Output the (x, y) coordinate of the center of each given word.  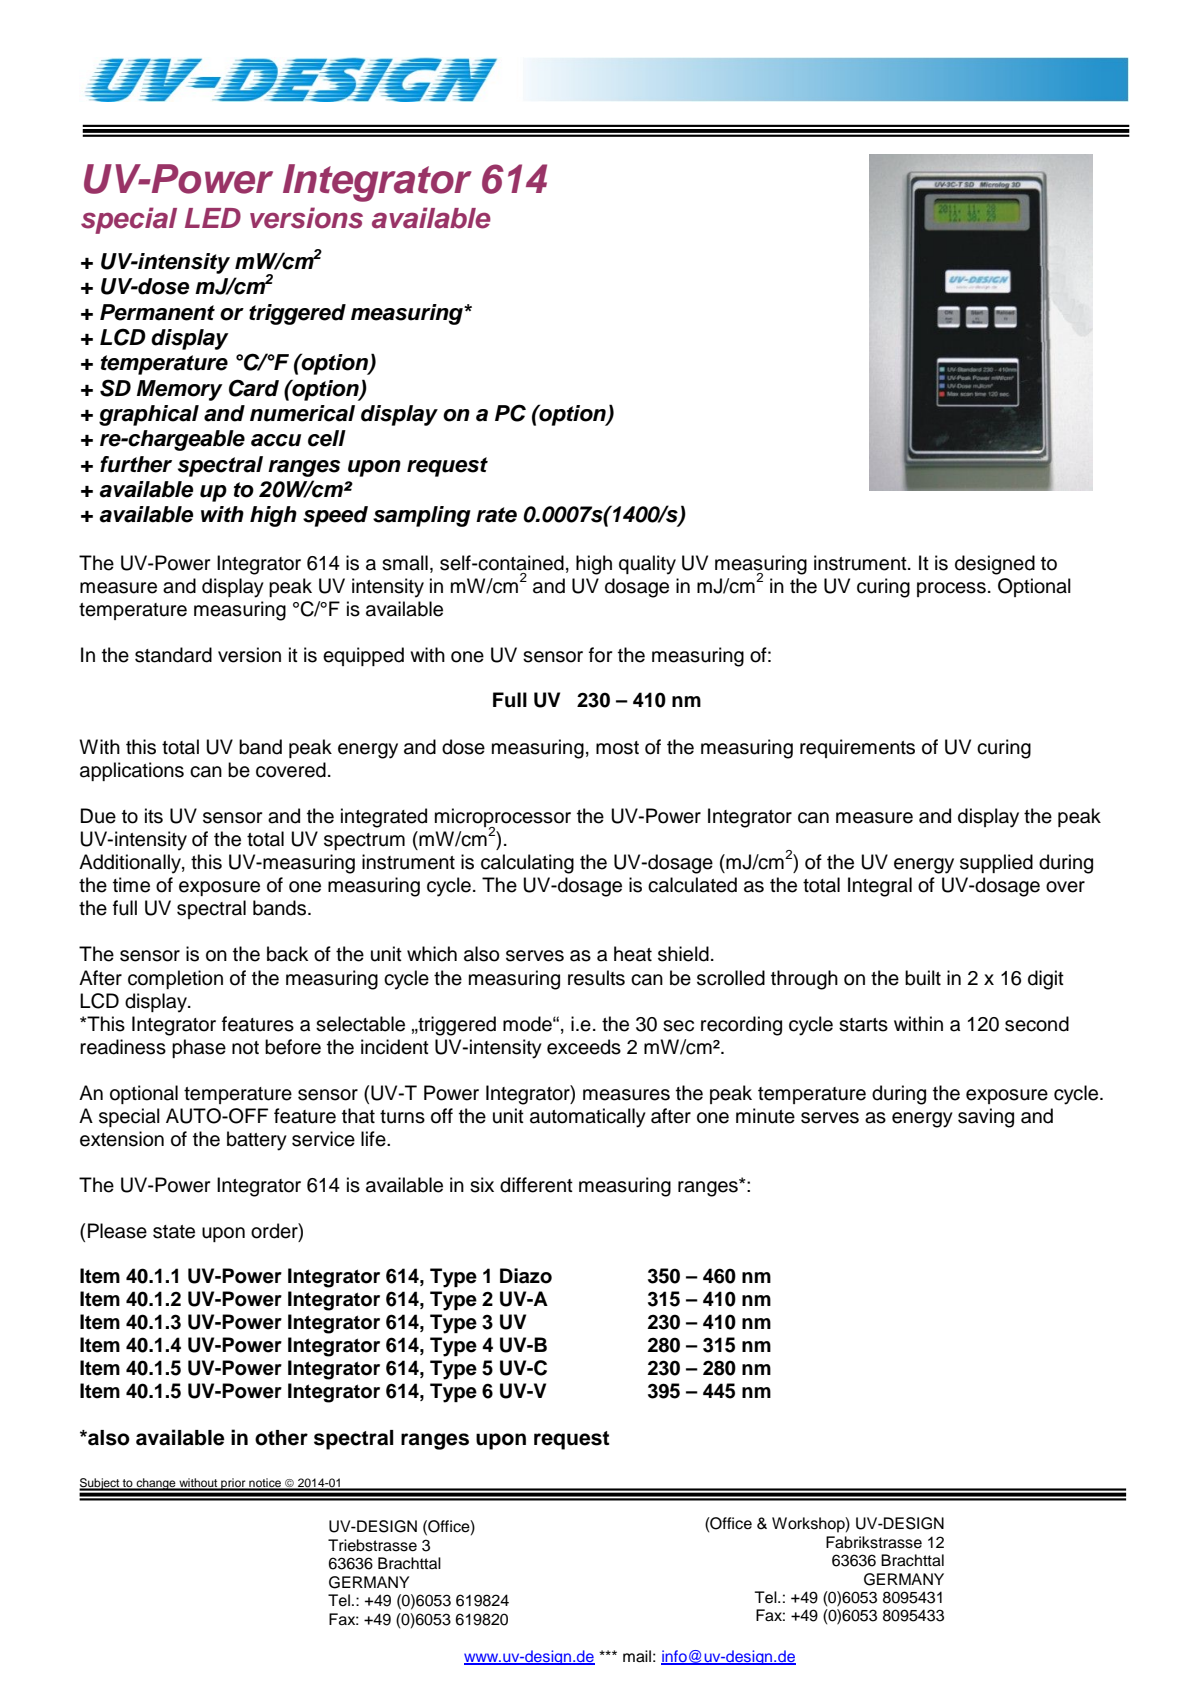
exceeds (584, 1047)
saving (986, 1118)
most (617, 748)
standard (173, 655)
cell (327, 438)
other (281, 1438)
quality (647, 565)
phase (199, 1048)
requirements (857, 748)
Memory (180, 390)
